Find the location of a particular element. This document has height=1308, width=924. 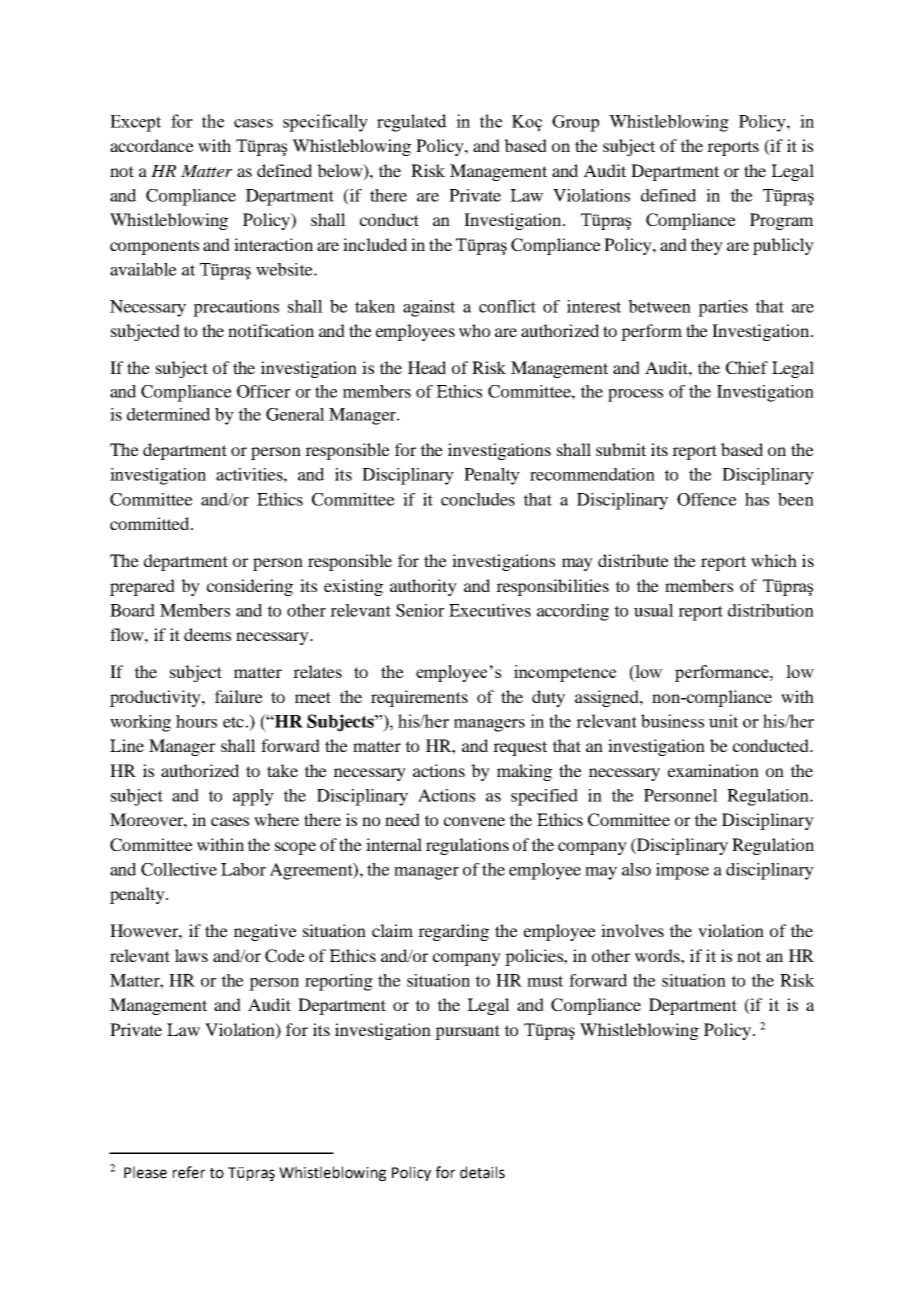

Executives is located at coordinates (490, 610).
